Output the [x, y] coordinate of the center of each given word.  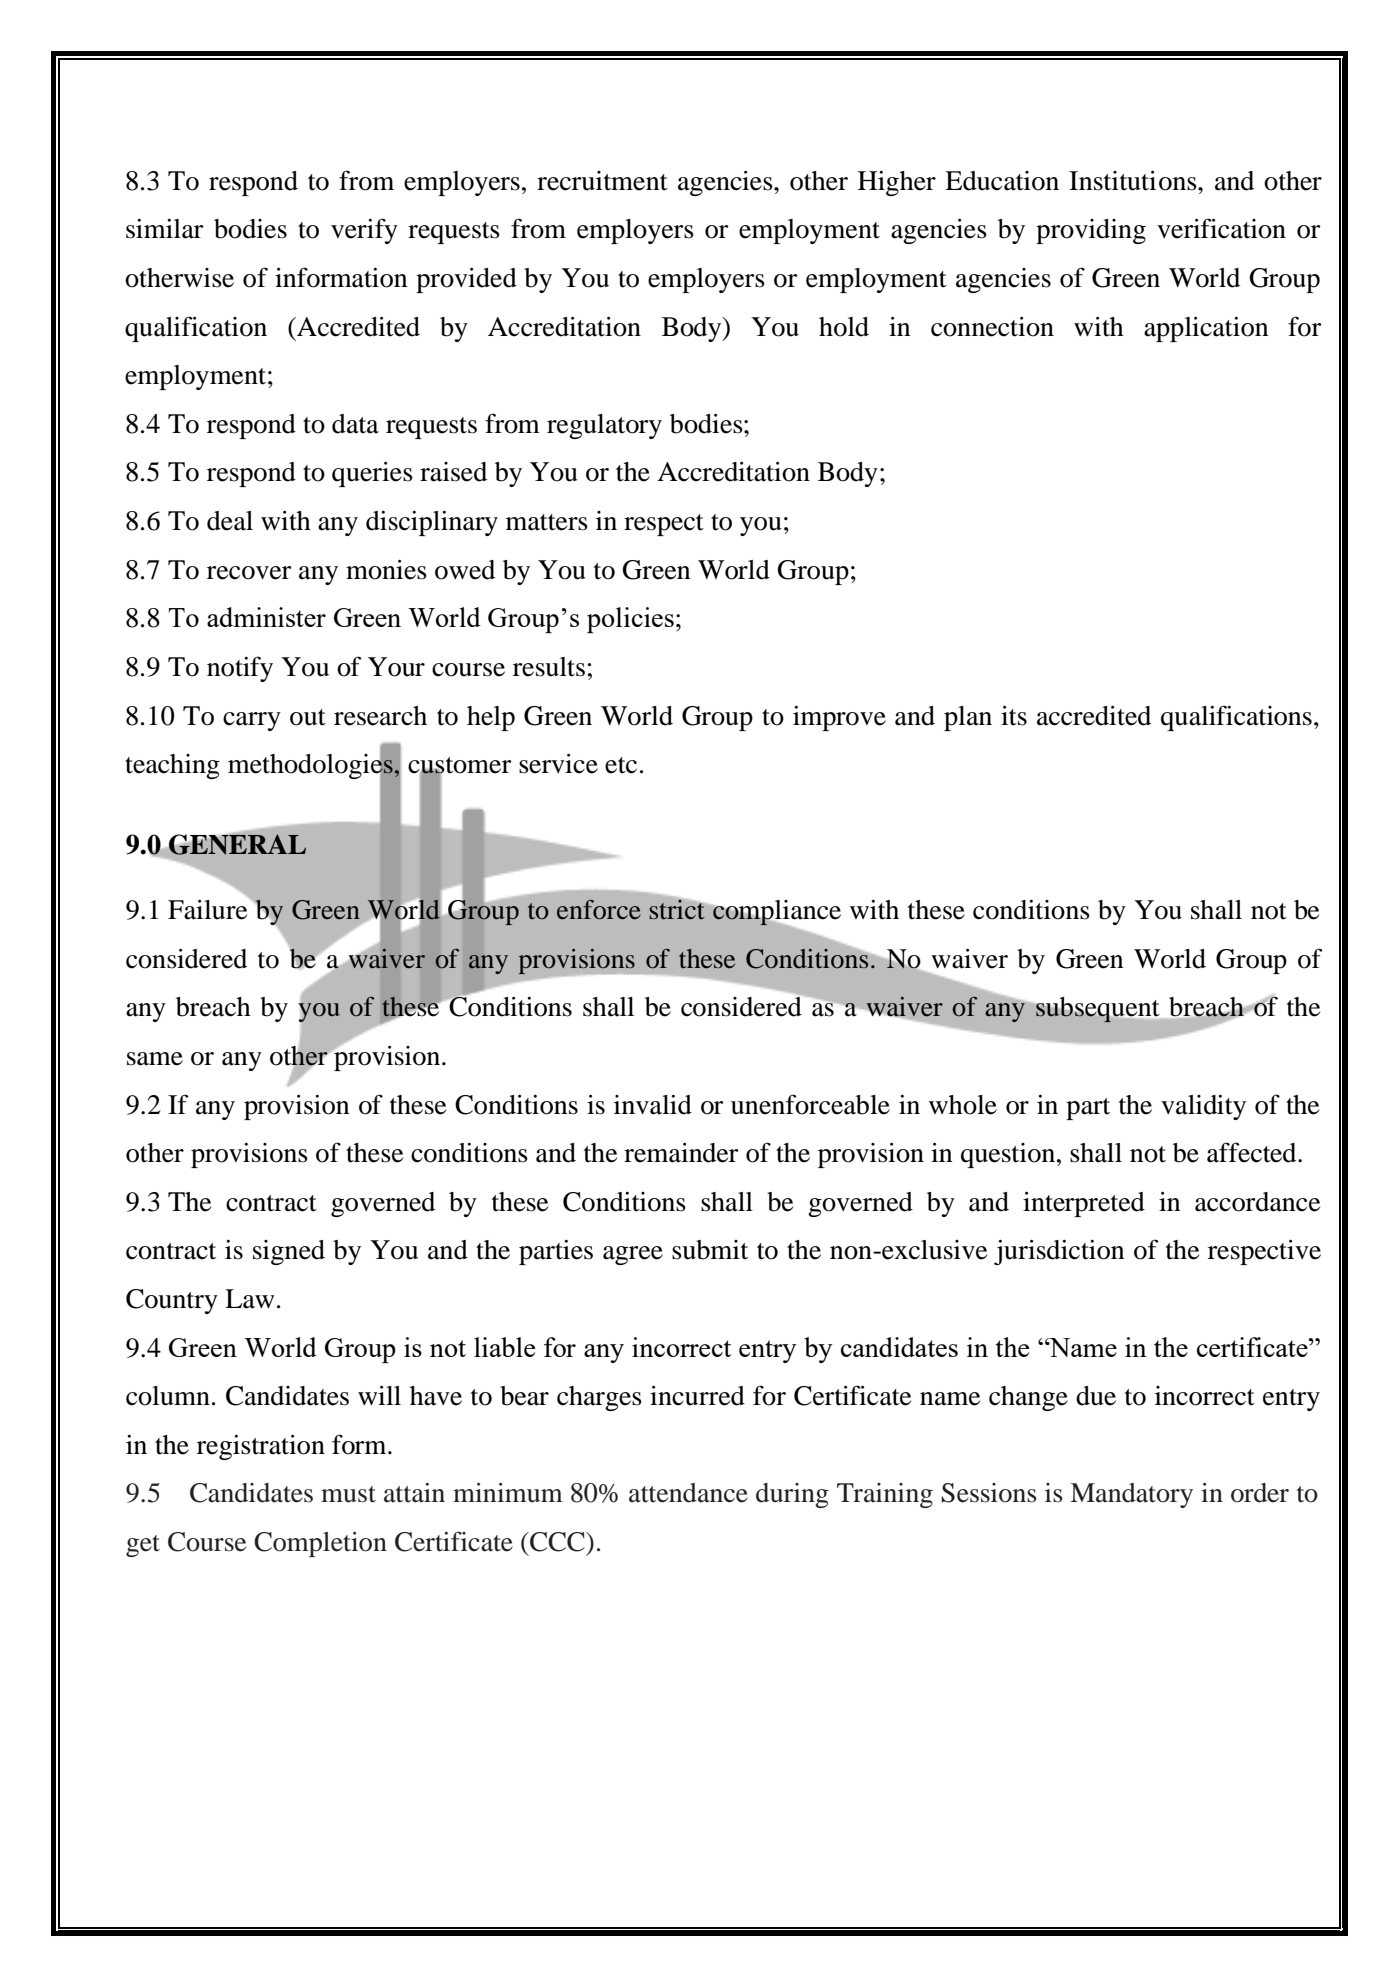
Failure [207, 910]
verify [364, 231]
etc [621, 765]
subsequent [1097, 1010]
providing [1091, 231]
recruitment [602, 181]
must [348, 1494]
